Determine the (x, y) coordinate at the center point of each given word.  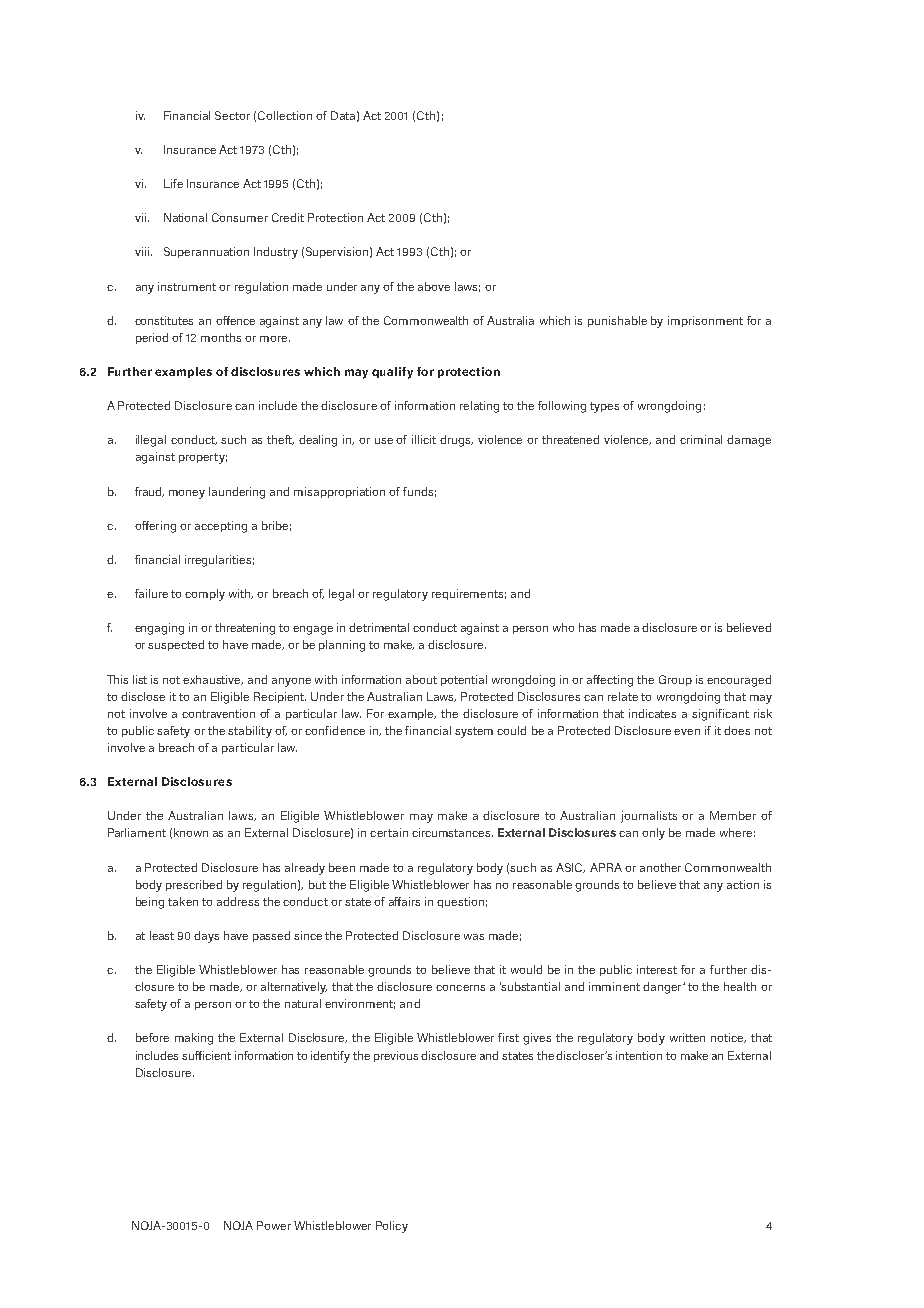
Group (675, 680)
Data (343, 115)
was (474, 937)
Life (173, 183)
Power (274, 1225)
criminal (701, 439)
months (221, 337)
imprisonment (705, 321)
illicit (424, 439)
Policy (392, 1227)
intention (639, 1055)
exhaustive (213, 680)
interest (657, 969)
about (421, 679)
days (206, 937)
